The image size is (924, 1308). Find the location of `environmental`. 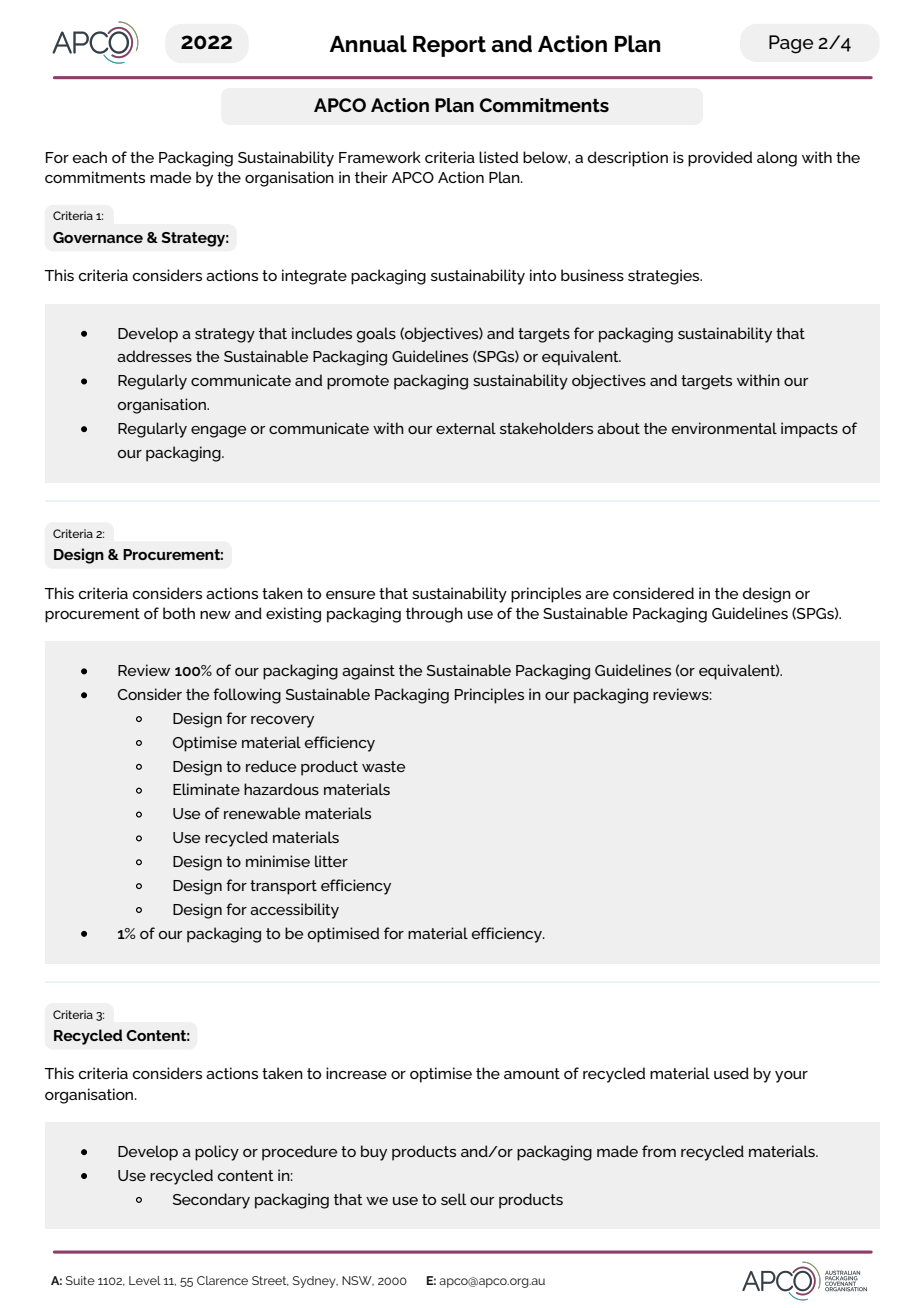

environmental is located at coordinates (724, 428).
